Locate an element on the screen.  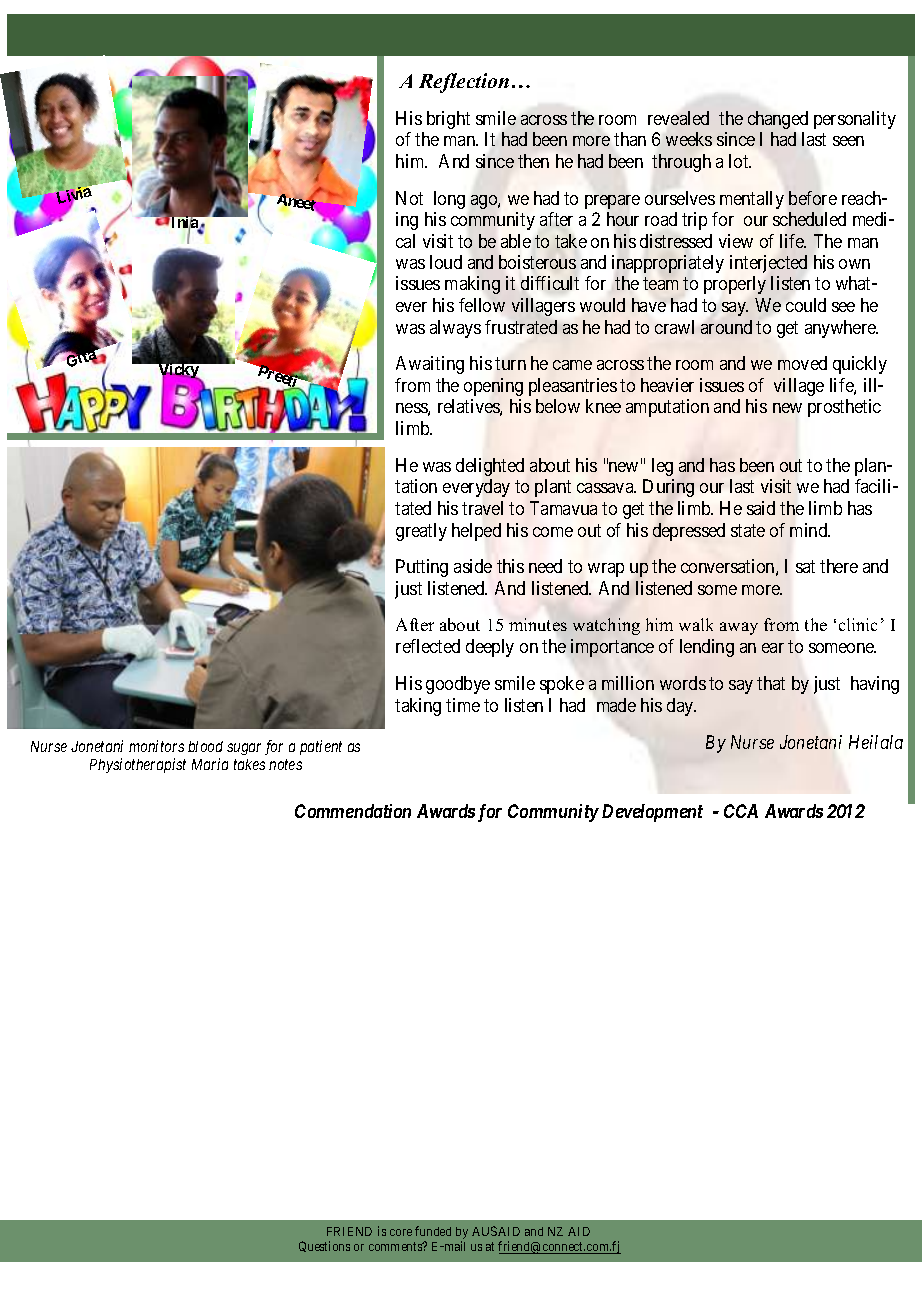
mind is located at coordinates (810, 530).
